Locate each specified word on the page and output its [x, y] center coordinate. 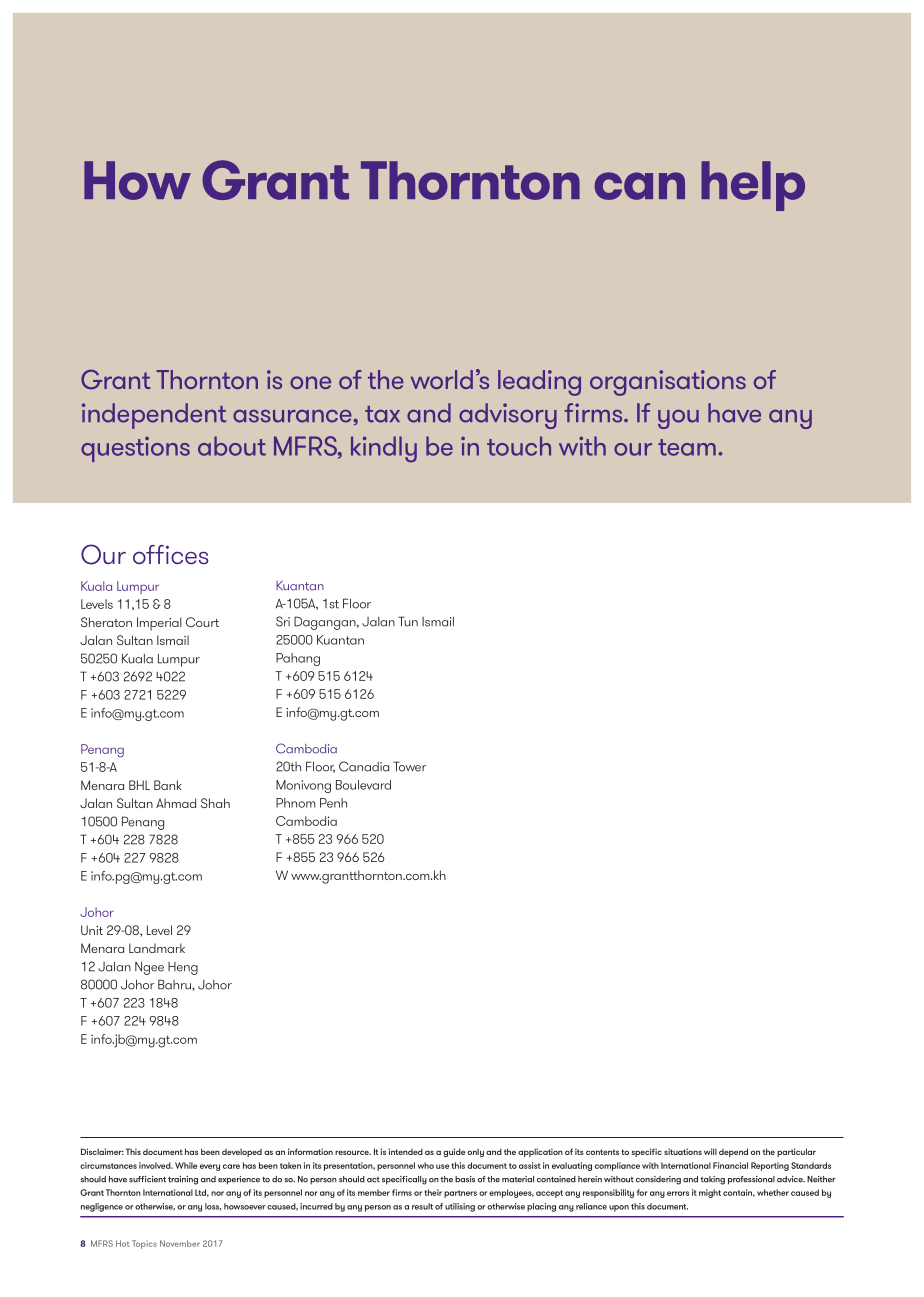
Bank [168, 785]
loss [213, 1207]
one [310, 382]
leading [539, 383]
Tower [409, 766]
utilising [460, 1207]
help [753, 186]
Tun [408, 621]
